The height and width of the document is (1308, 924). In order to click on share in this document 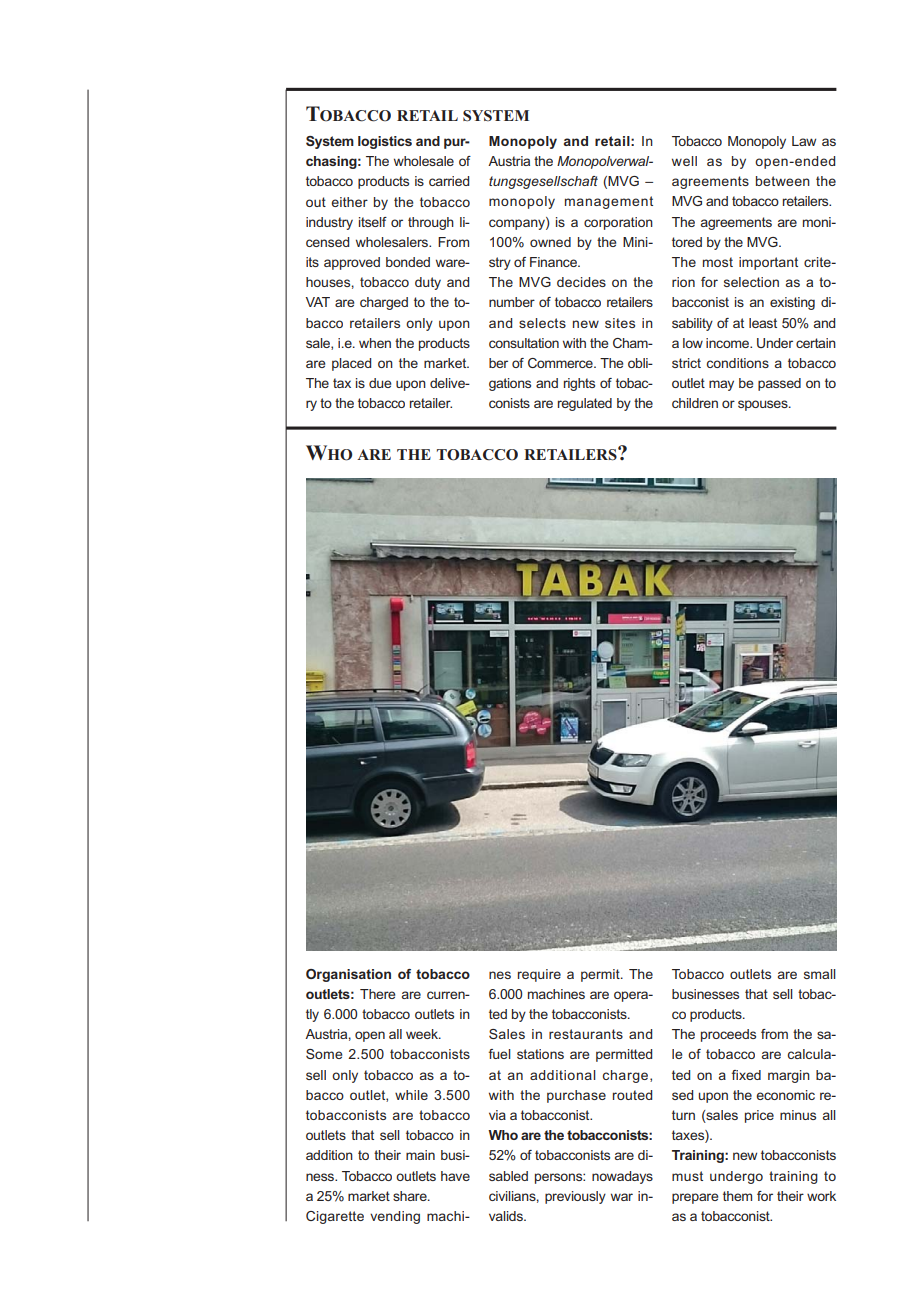, I will do `click(411, 1196)`.
